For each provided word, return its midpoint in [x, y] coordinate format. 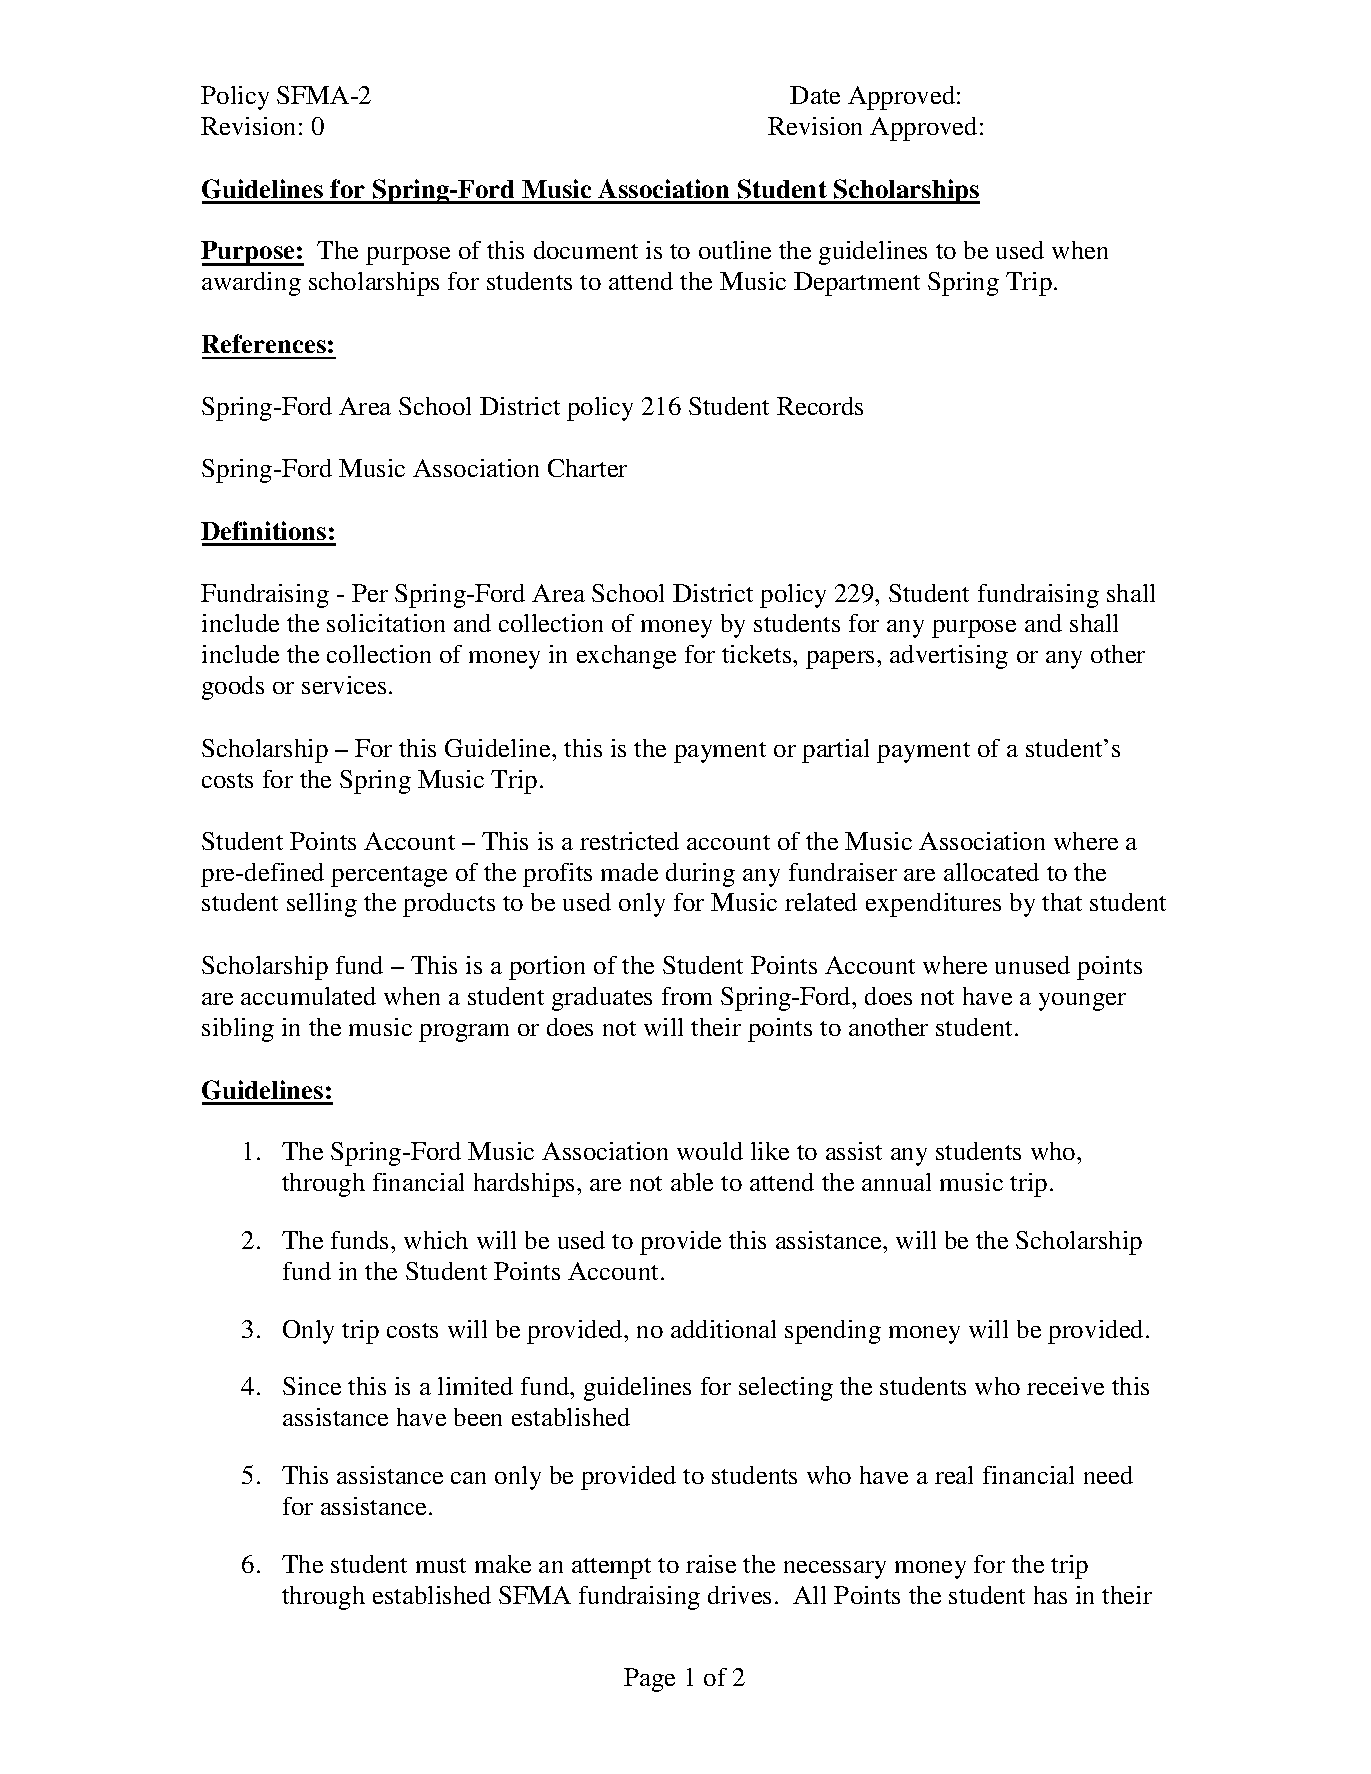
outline [735, 250]
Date [815, 95]
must [441, 1565]
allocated [991, 872]
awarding [251, 284]
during [700, 875]
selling [322, 905]
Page [649, 1680]
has [1050, 1595]
